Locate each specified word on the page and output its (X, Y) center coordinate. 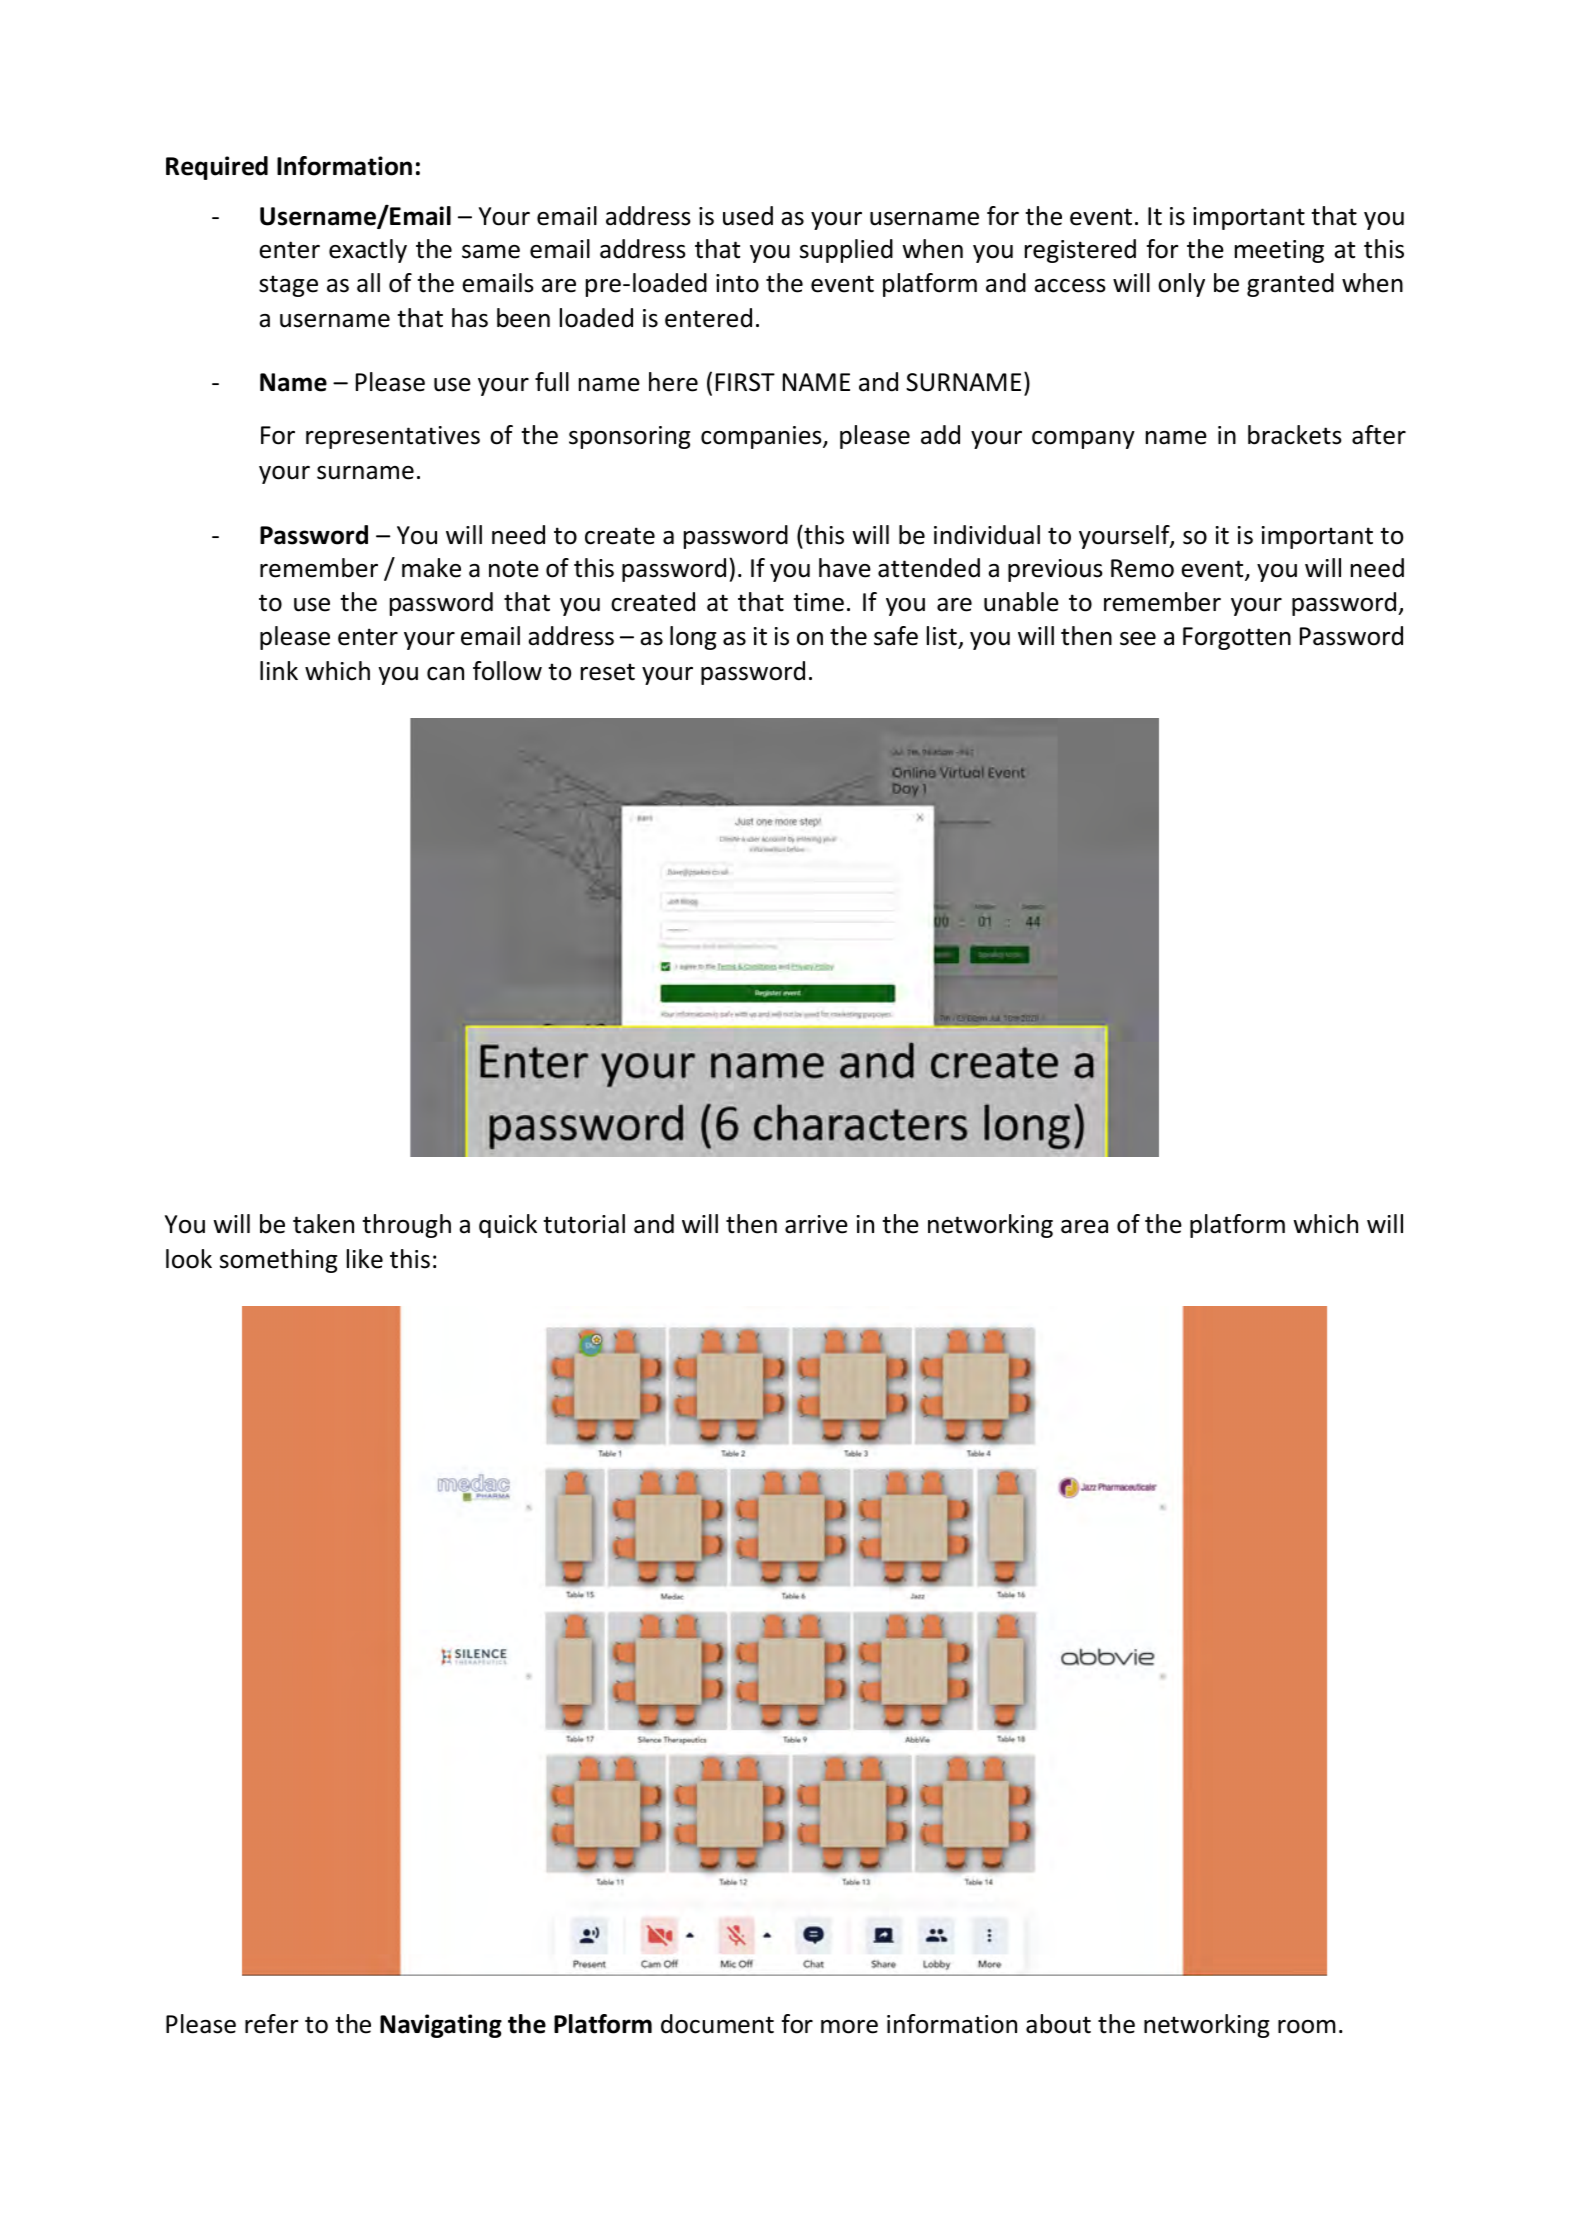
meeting (1279, 251)
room (1307, 2027)
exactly (368, 251)
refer (272, 2024)
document (717, 2024)
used (748, 216)
